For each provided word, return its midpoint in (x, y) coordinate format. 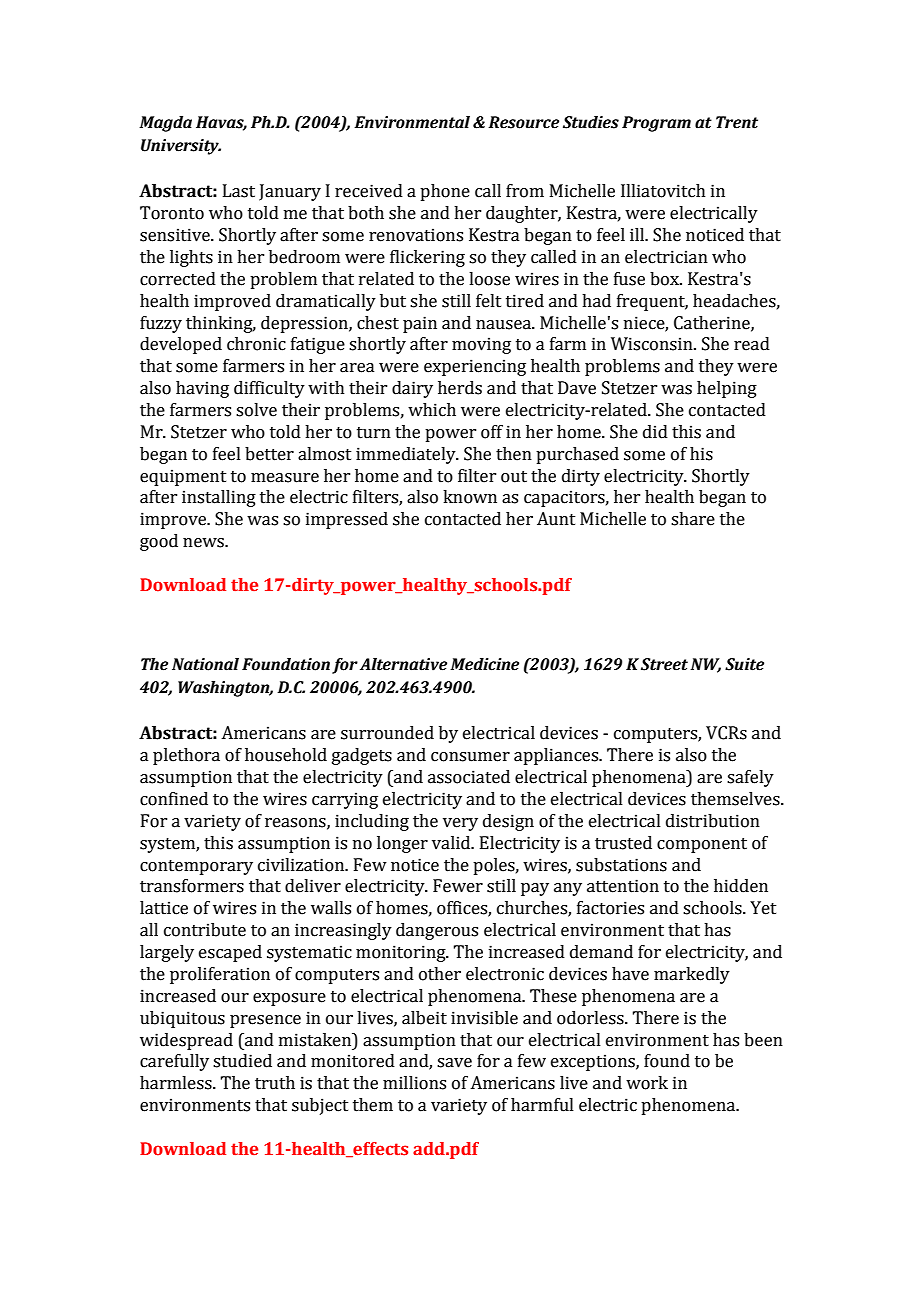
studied (242, 1061)
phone (445, 192)
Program (656, 124)
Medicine (484, 664)
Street (664, 664)
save (454, 1063)
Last (239, 191)
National (205, 664)
